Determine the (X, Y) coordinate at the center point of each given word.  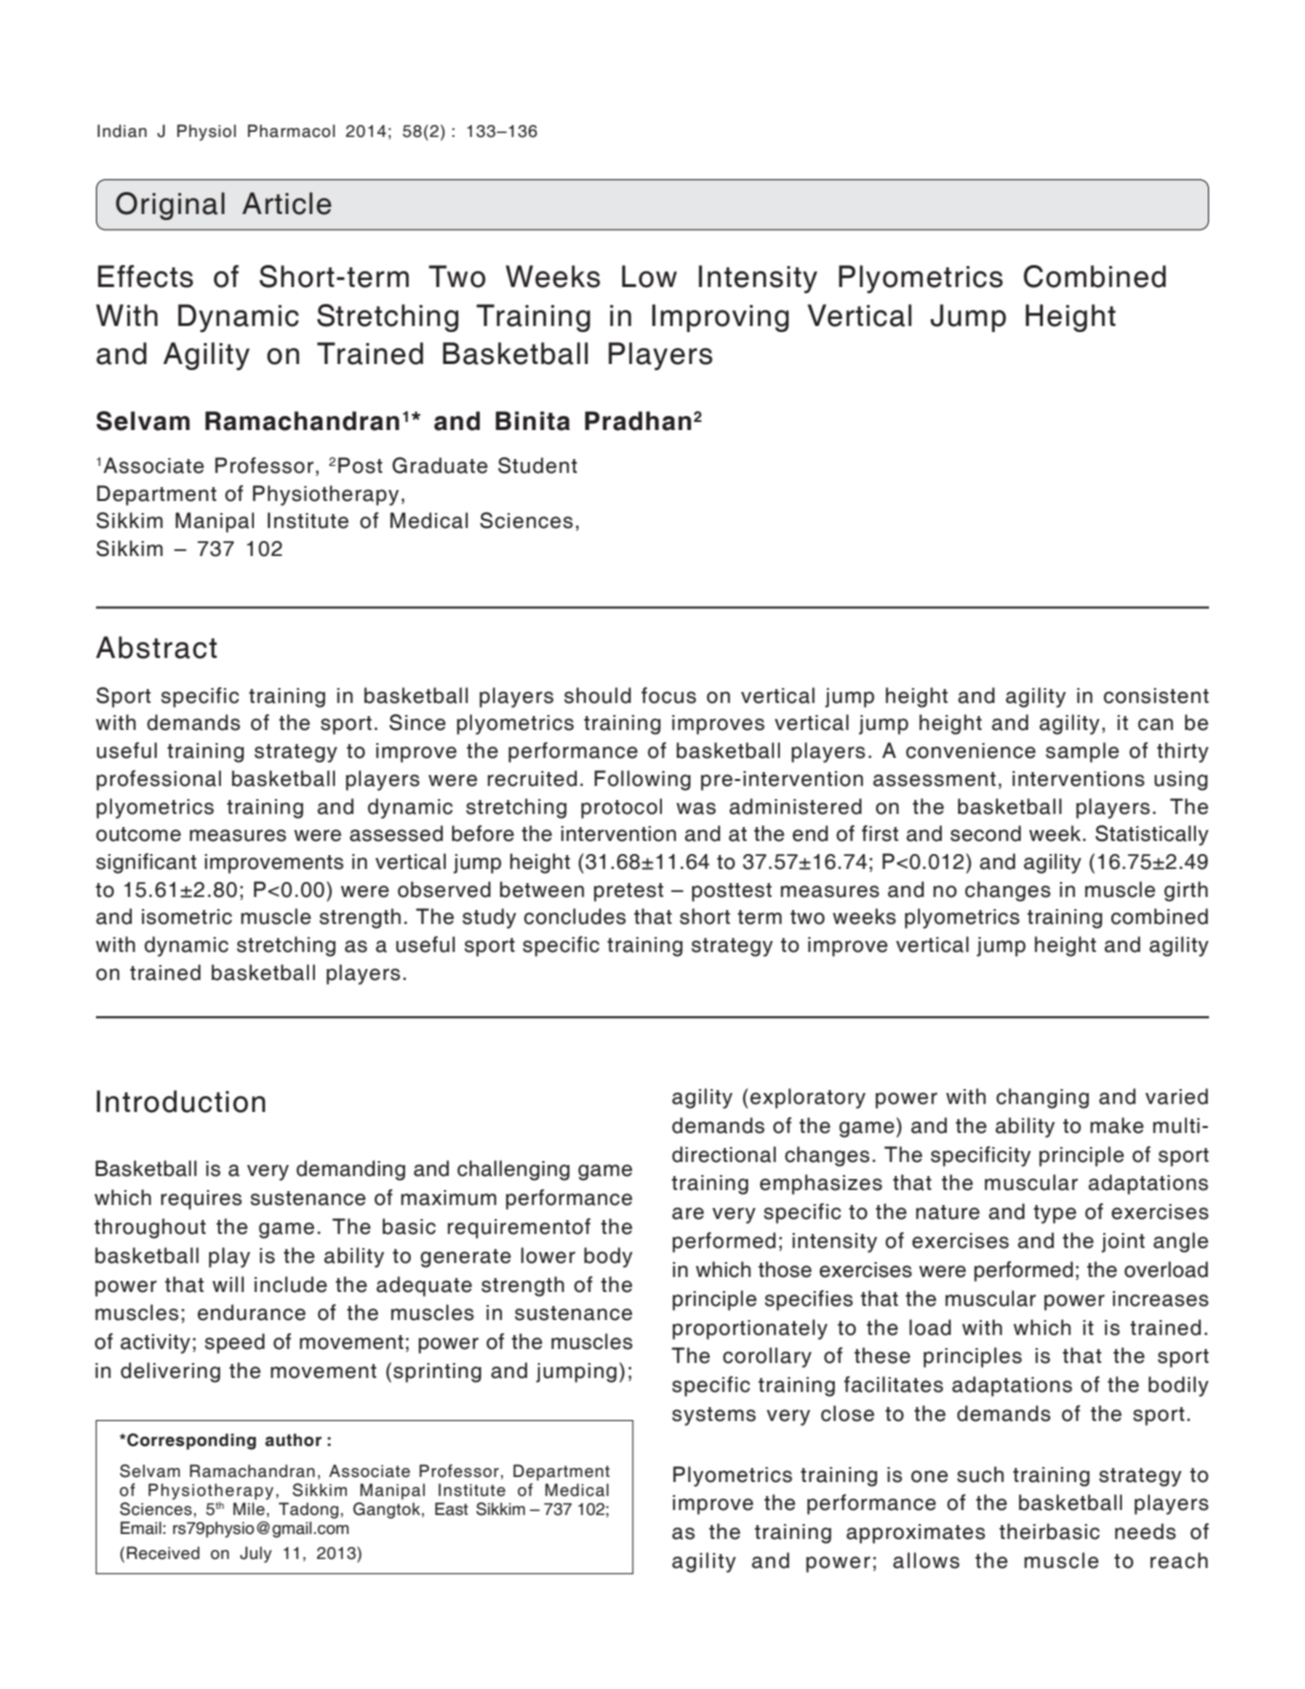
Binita (533, 421)
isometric (187, 917)
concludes (575, 916)
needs (1145, 1531)
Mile (249, 1509)
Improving (720, 318)
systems (714, 1416)
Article (286, 203)
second (985, 833)
